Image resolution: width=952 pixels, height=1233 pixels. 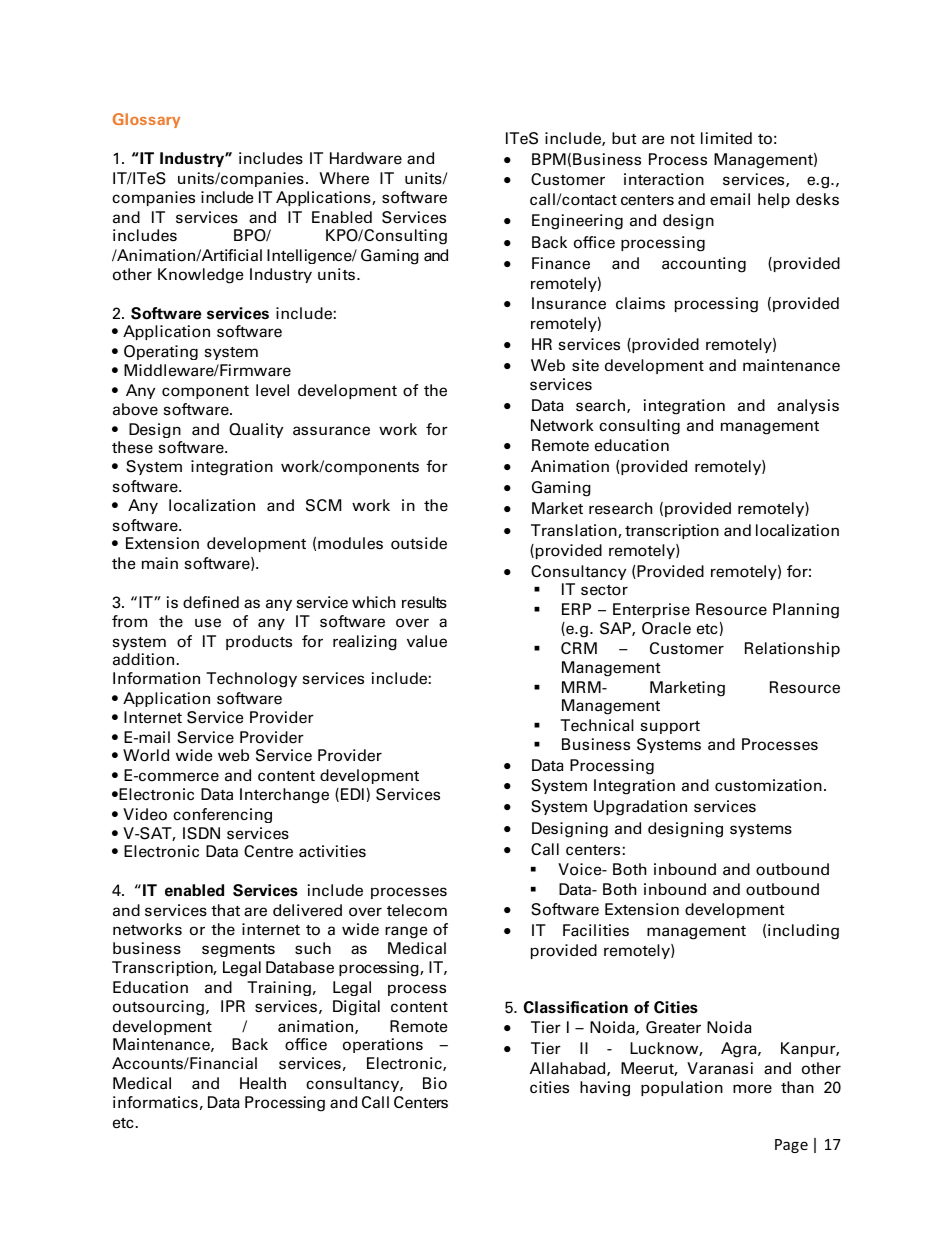 I want to click on outside, so click(x=419, y=543).
